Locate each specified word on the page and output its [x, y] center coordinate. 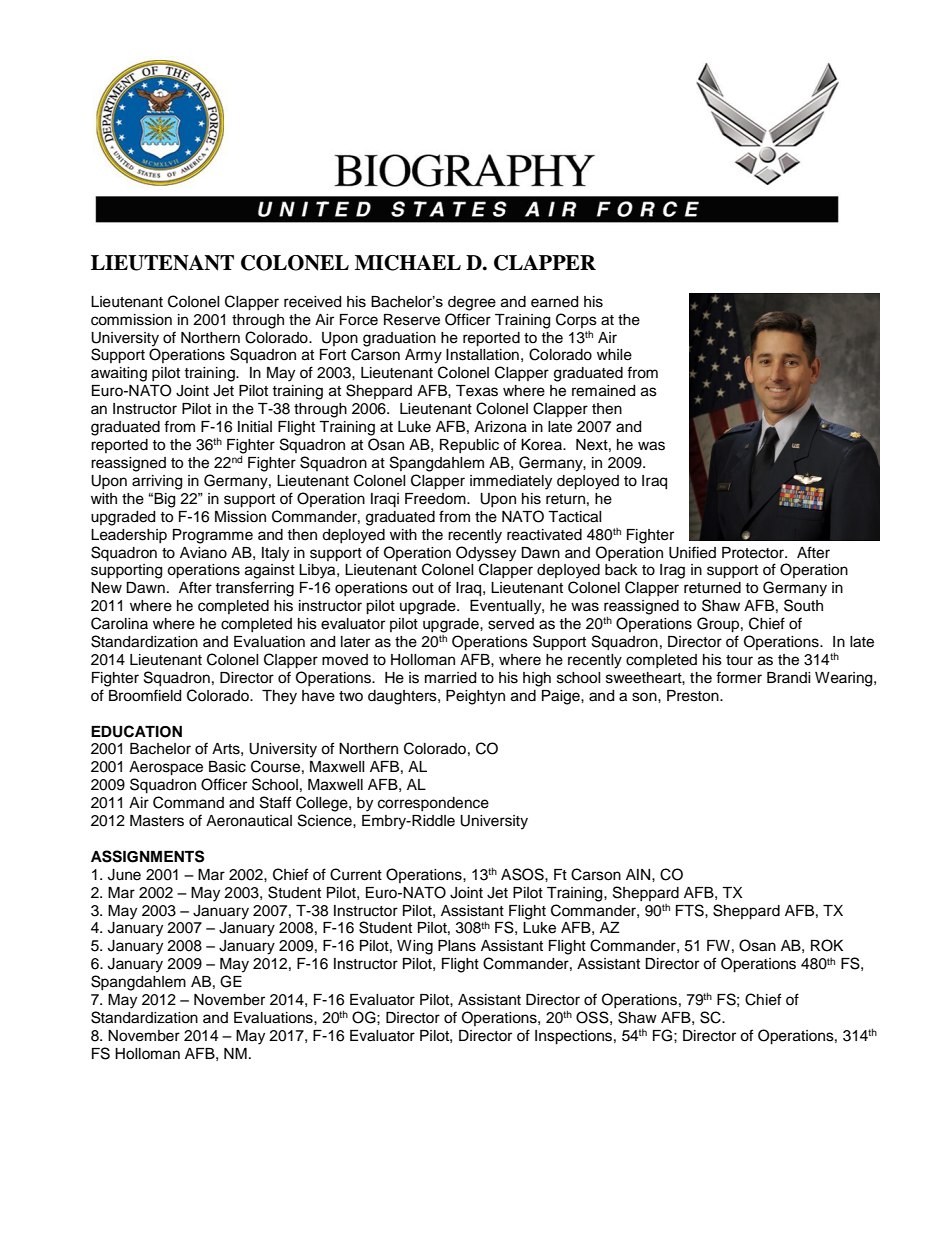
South [803, 605]
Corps [576, 320]
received [312, 302]
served [511, 624]
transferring [254, 589]
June [124, 875]
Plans [457, 946]
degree [472, 303]
